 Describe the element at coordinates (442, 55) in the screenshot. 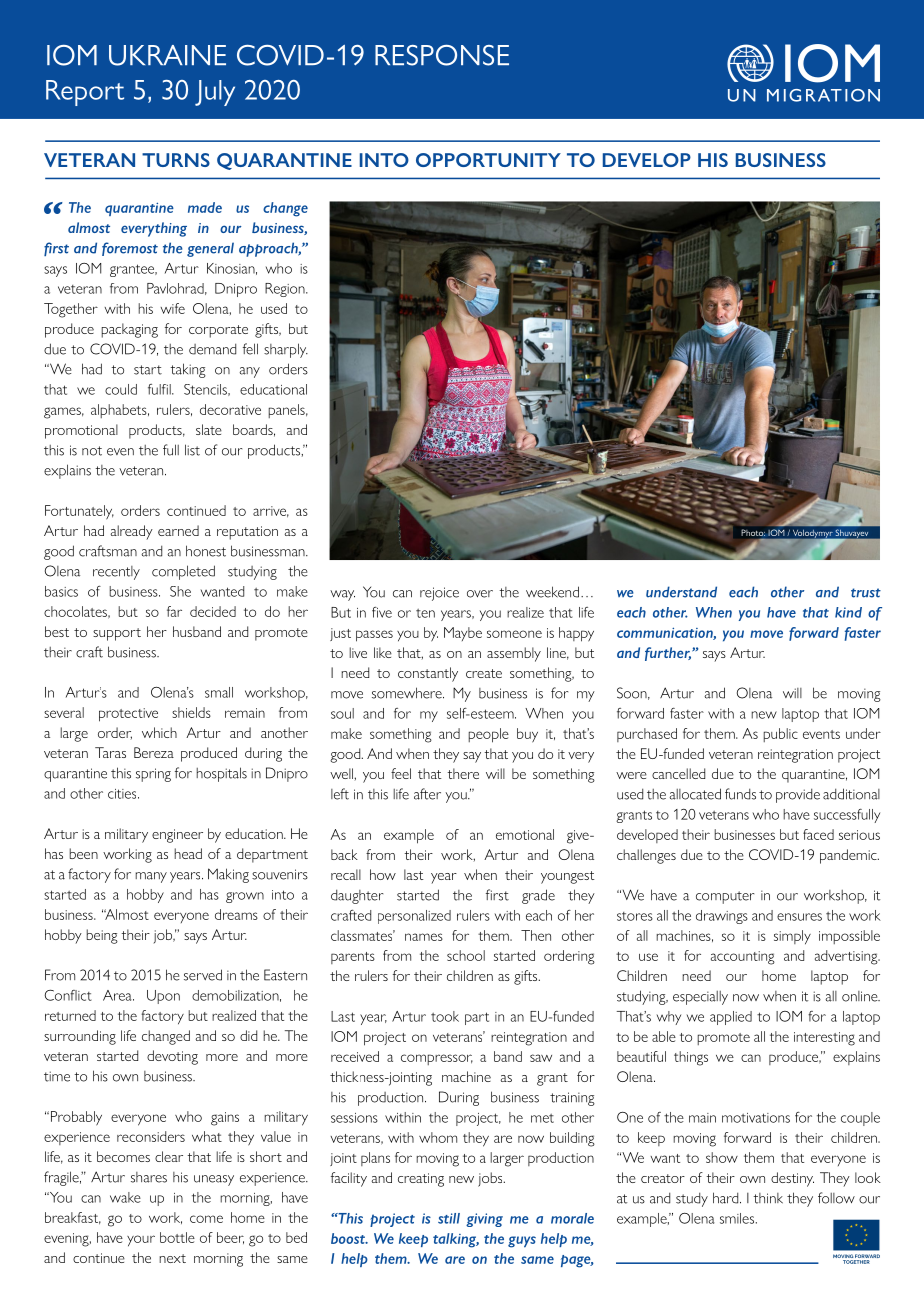

I see `RESPONSE` at that location.
